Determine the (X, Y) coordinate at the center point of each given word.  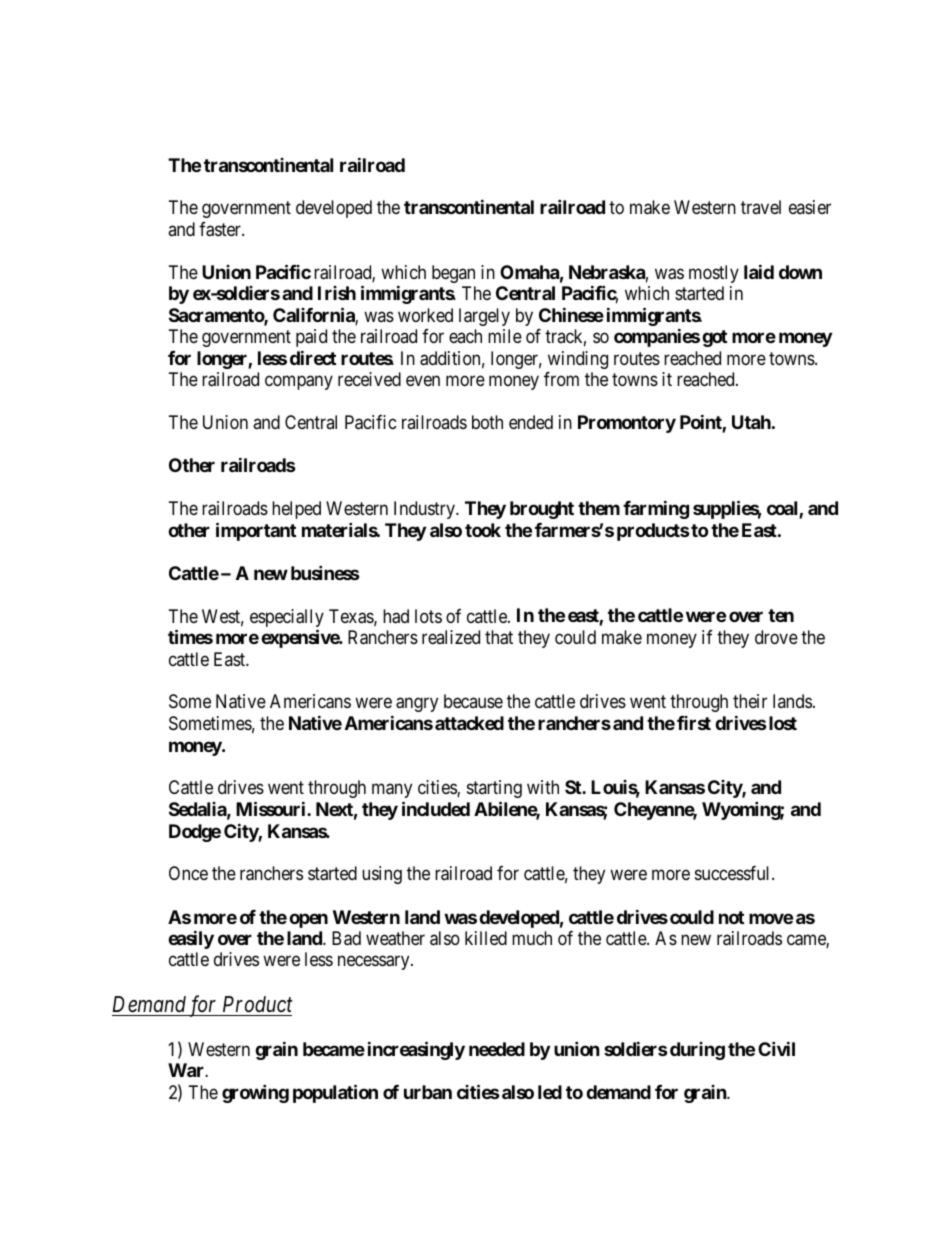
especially (287, 619)
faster (221, 229)
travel (761, 207)
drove (776, 637)
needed (497, 1049)
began (453, 274)
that (499, 637)
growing (255, 1093)
